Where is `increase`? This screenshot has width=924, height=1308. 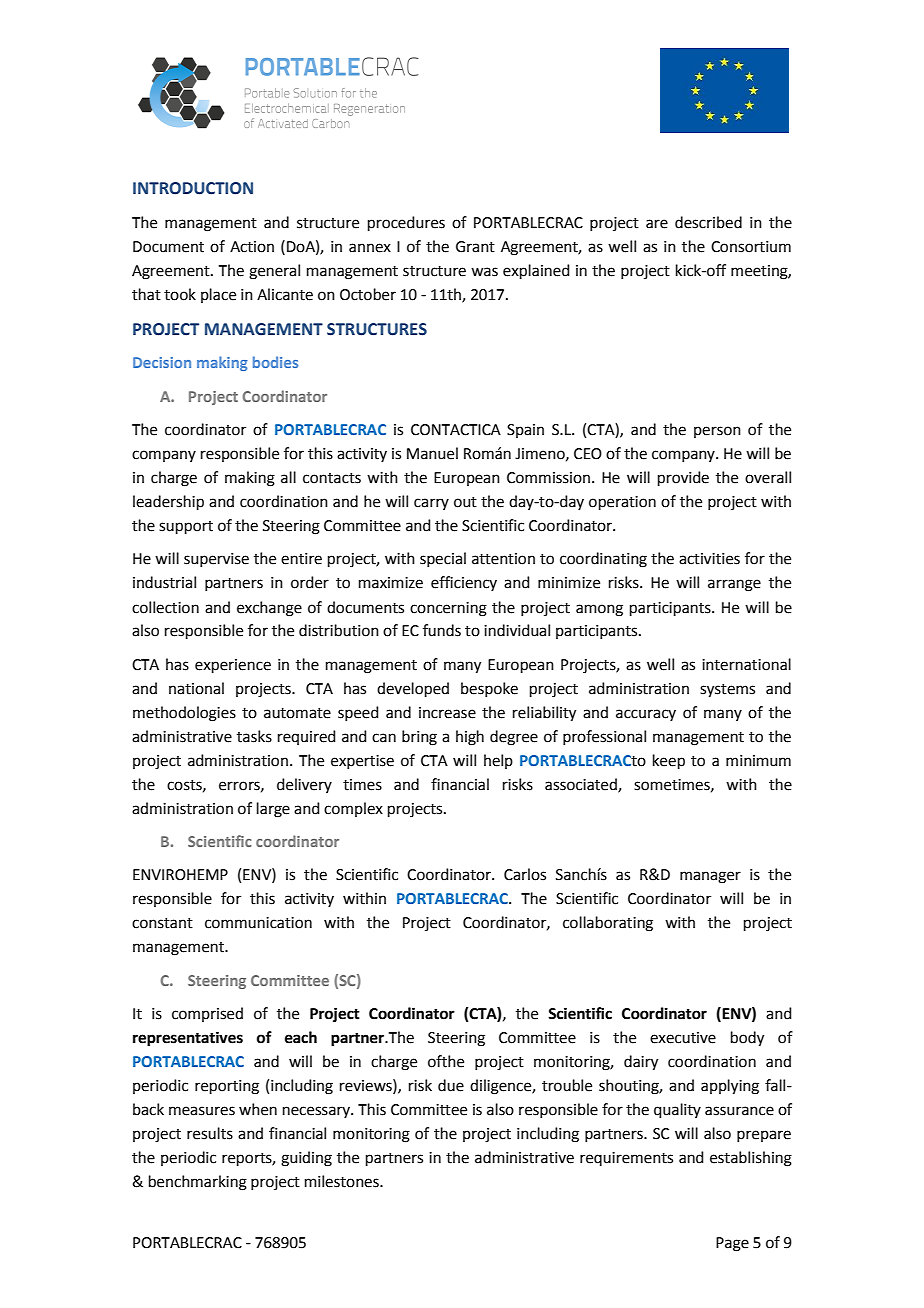
increase is located at coordinates (447, 713).
